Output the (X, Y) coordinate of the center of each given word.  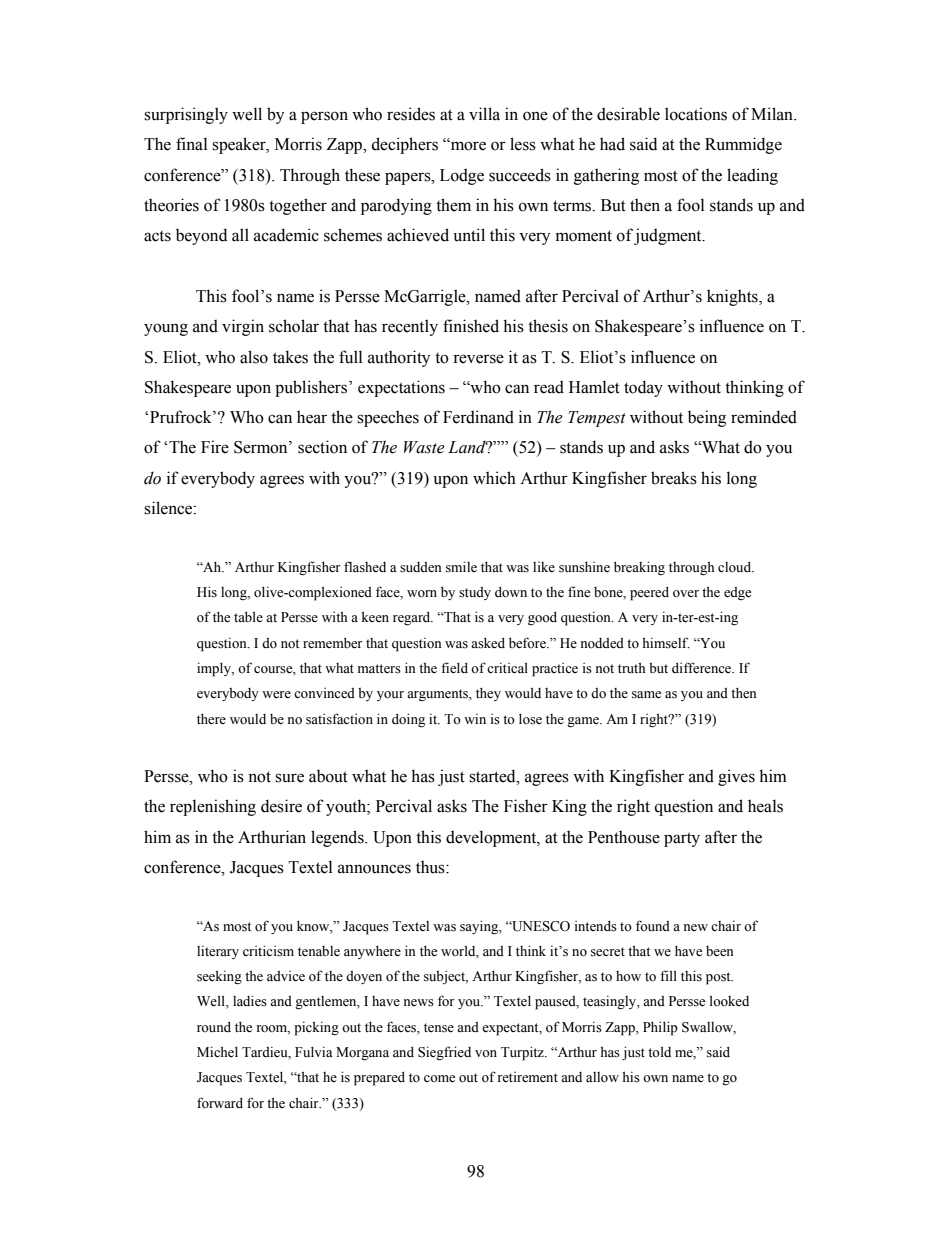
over (686, 594)
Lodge (462, 176)
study (475, 593)
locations (696, 114)
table (248, 616)
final (191, 144)
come (439, 1079)
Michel (217, 1051)
